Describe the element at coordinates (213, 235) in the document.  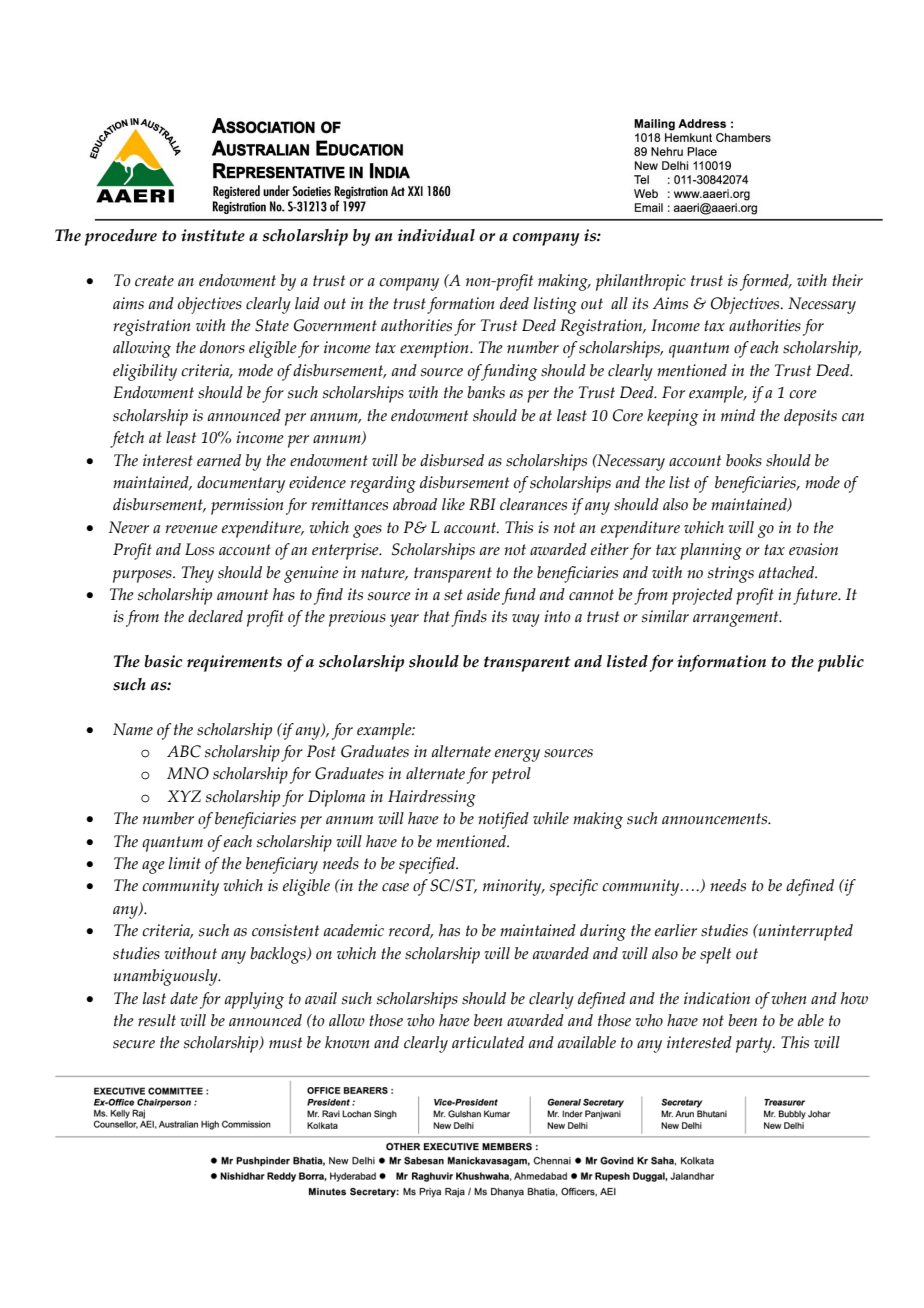
I see `institute` at that location.
